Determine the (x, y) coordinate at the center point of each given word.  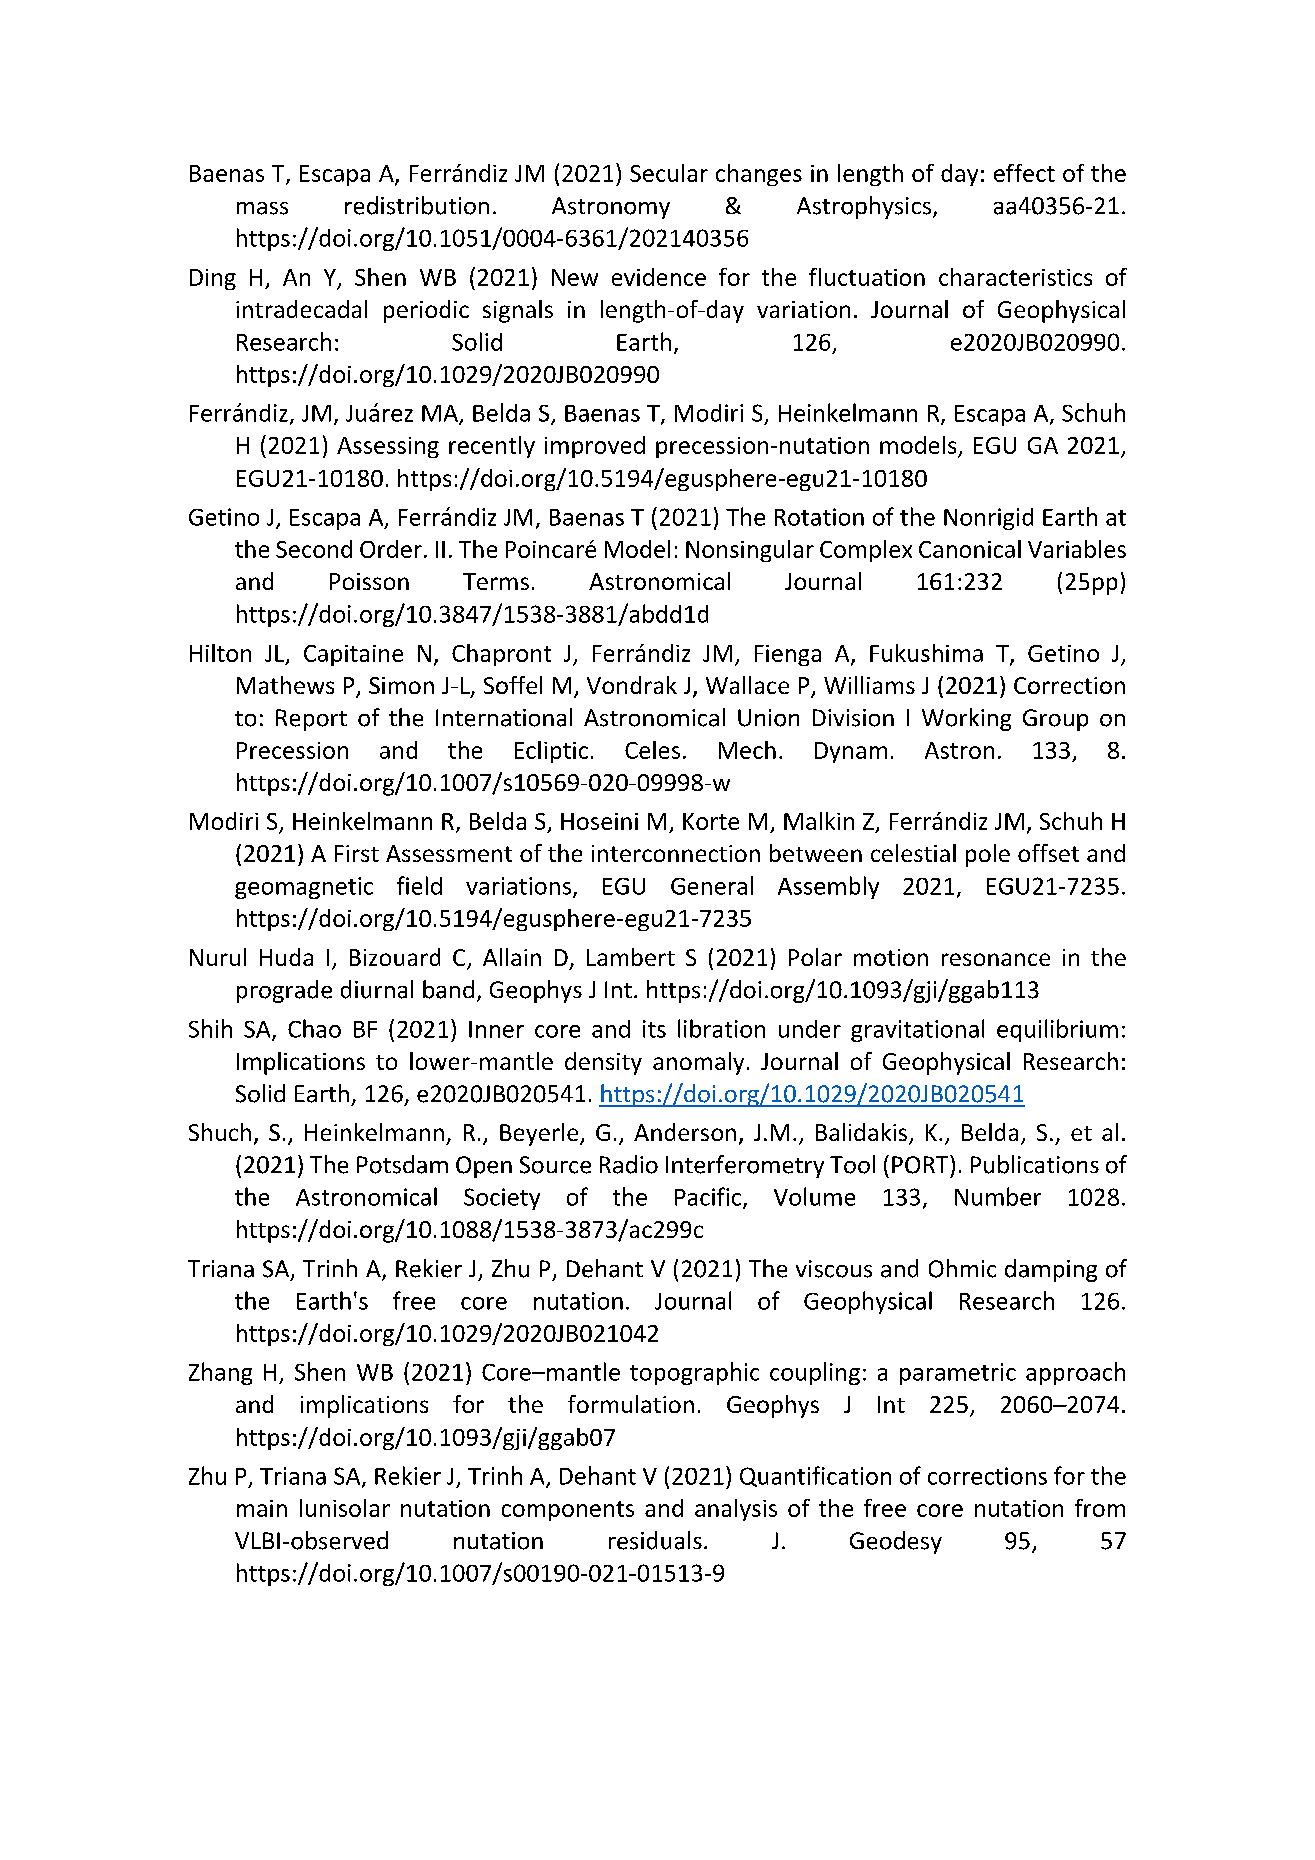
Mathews (285, 685)
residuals (655, 1540)
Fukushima (926, 653)
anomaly (698, 1063)
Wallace (747, 685)
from (1100, 1508)
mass (262, 208)
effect (1024, 173)
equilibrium (1057, 1030)
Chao (314, 1028)
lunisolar (345, 1508)
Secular (669, 173)
